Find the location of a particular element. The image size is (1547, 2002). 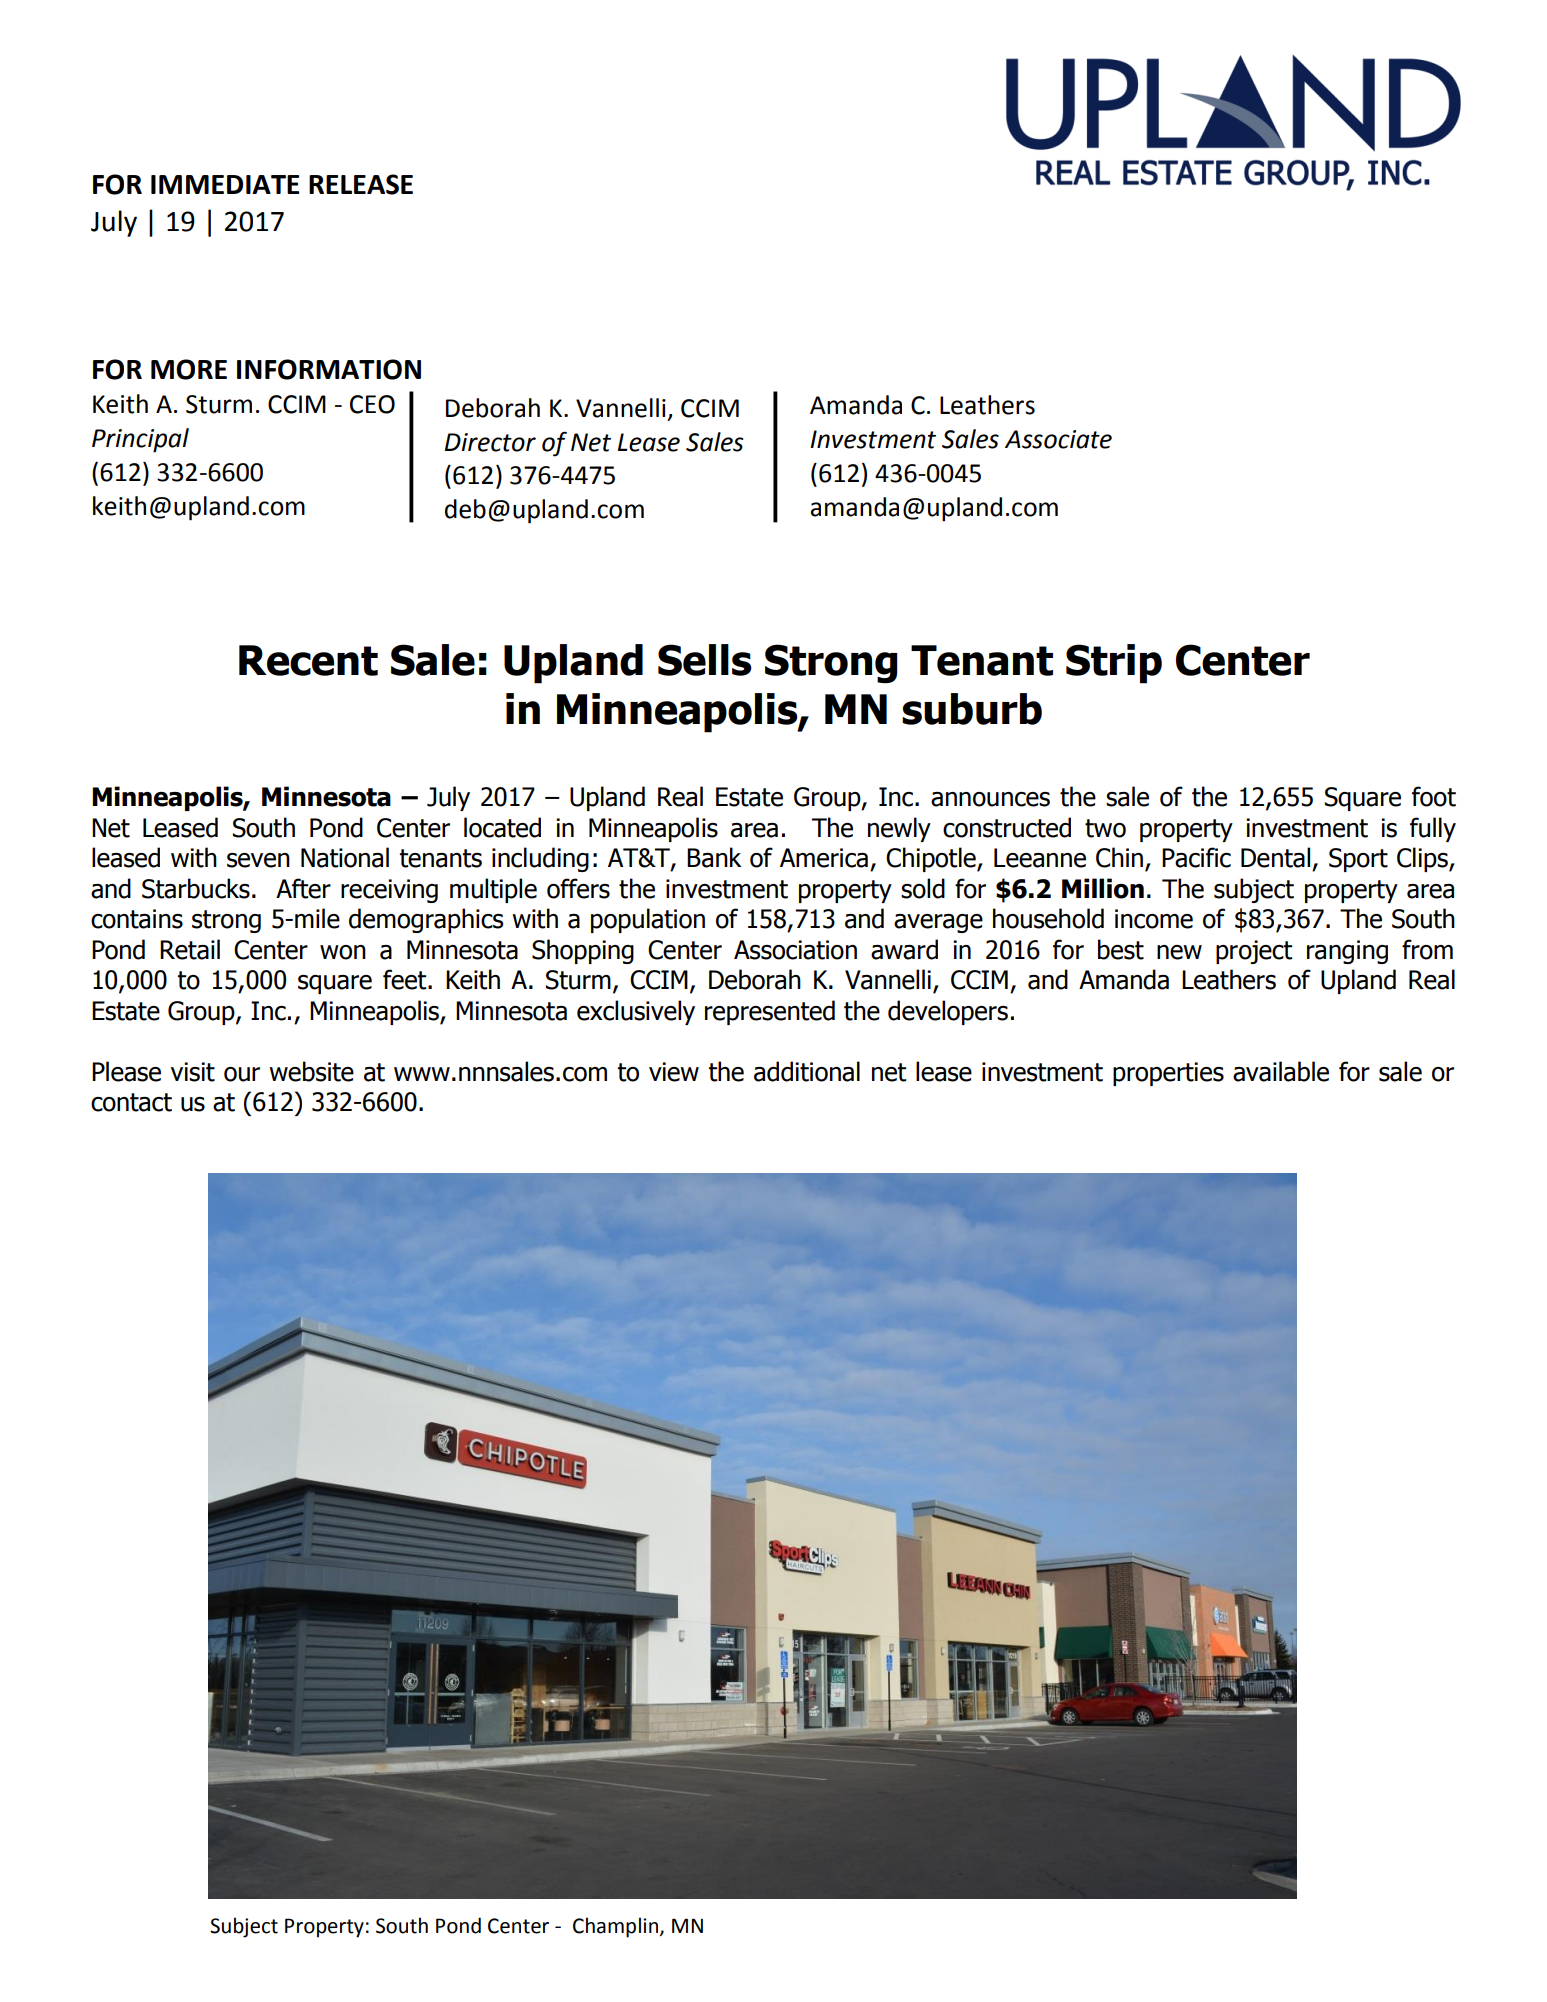

available is located at coordinates (1281, 1071).
